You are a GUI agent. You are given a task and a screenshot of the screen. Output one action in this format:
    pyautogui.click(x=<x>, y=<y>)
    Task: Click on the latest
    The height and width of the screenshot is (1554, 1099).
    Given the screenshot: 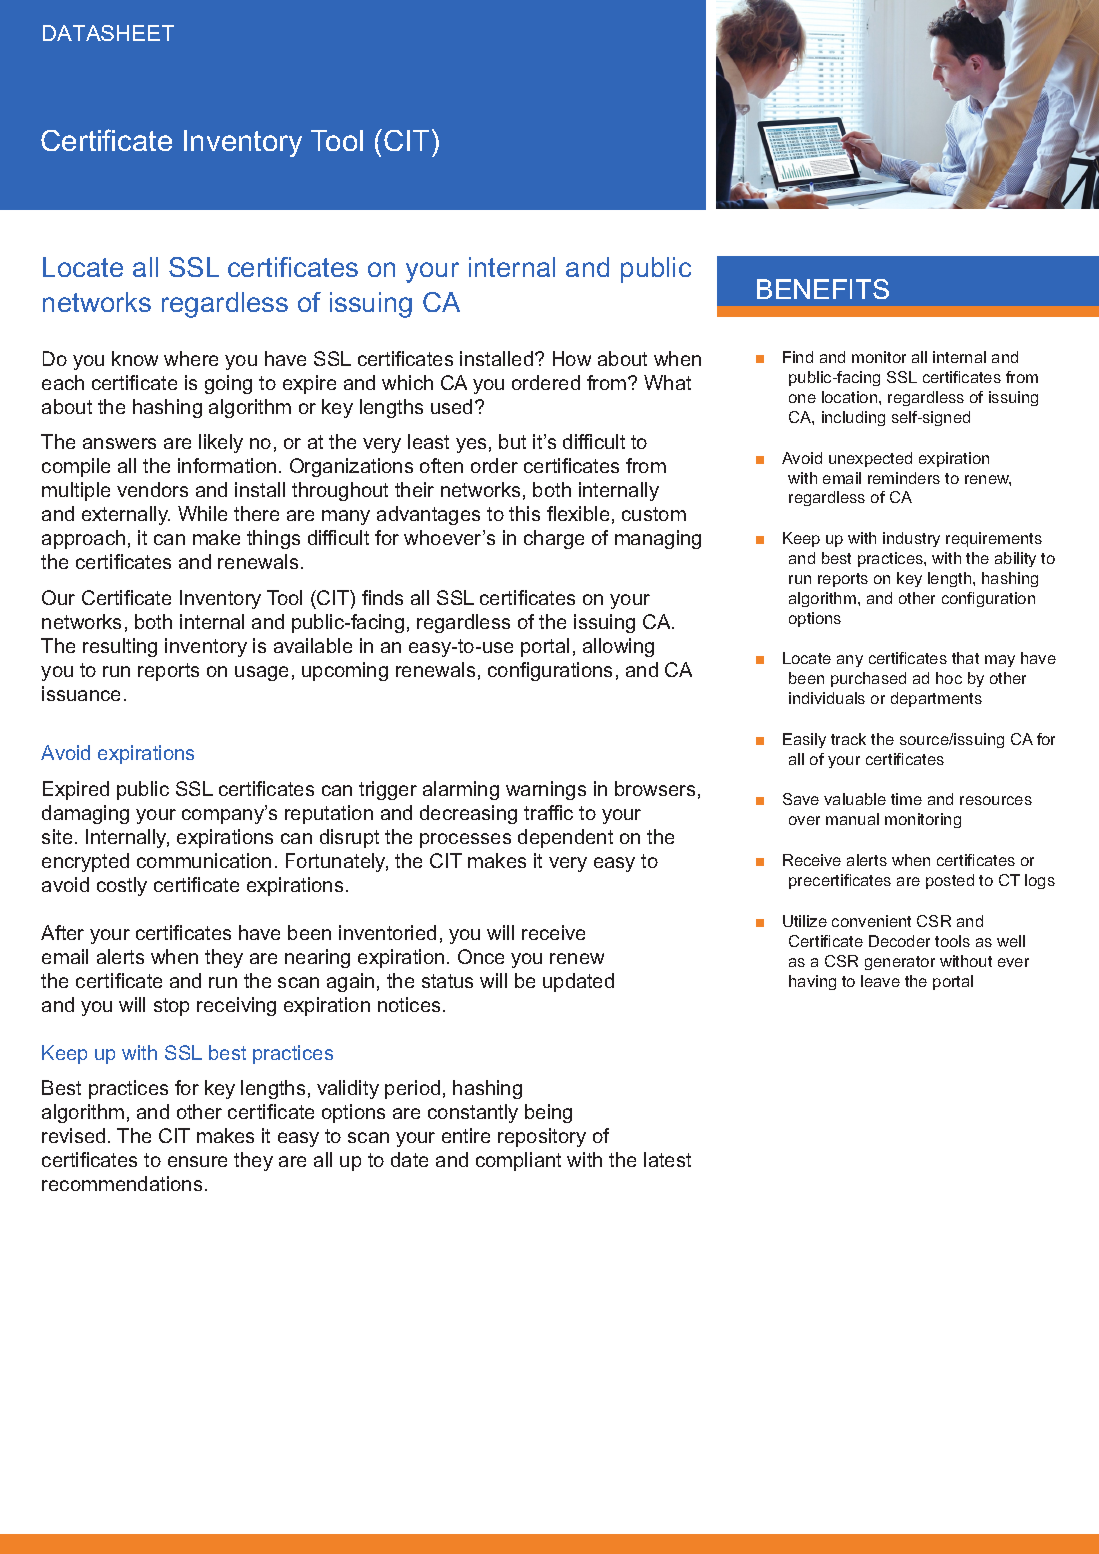 What is the action you would take?
    pyautogui.click(x=667, y=1159)
